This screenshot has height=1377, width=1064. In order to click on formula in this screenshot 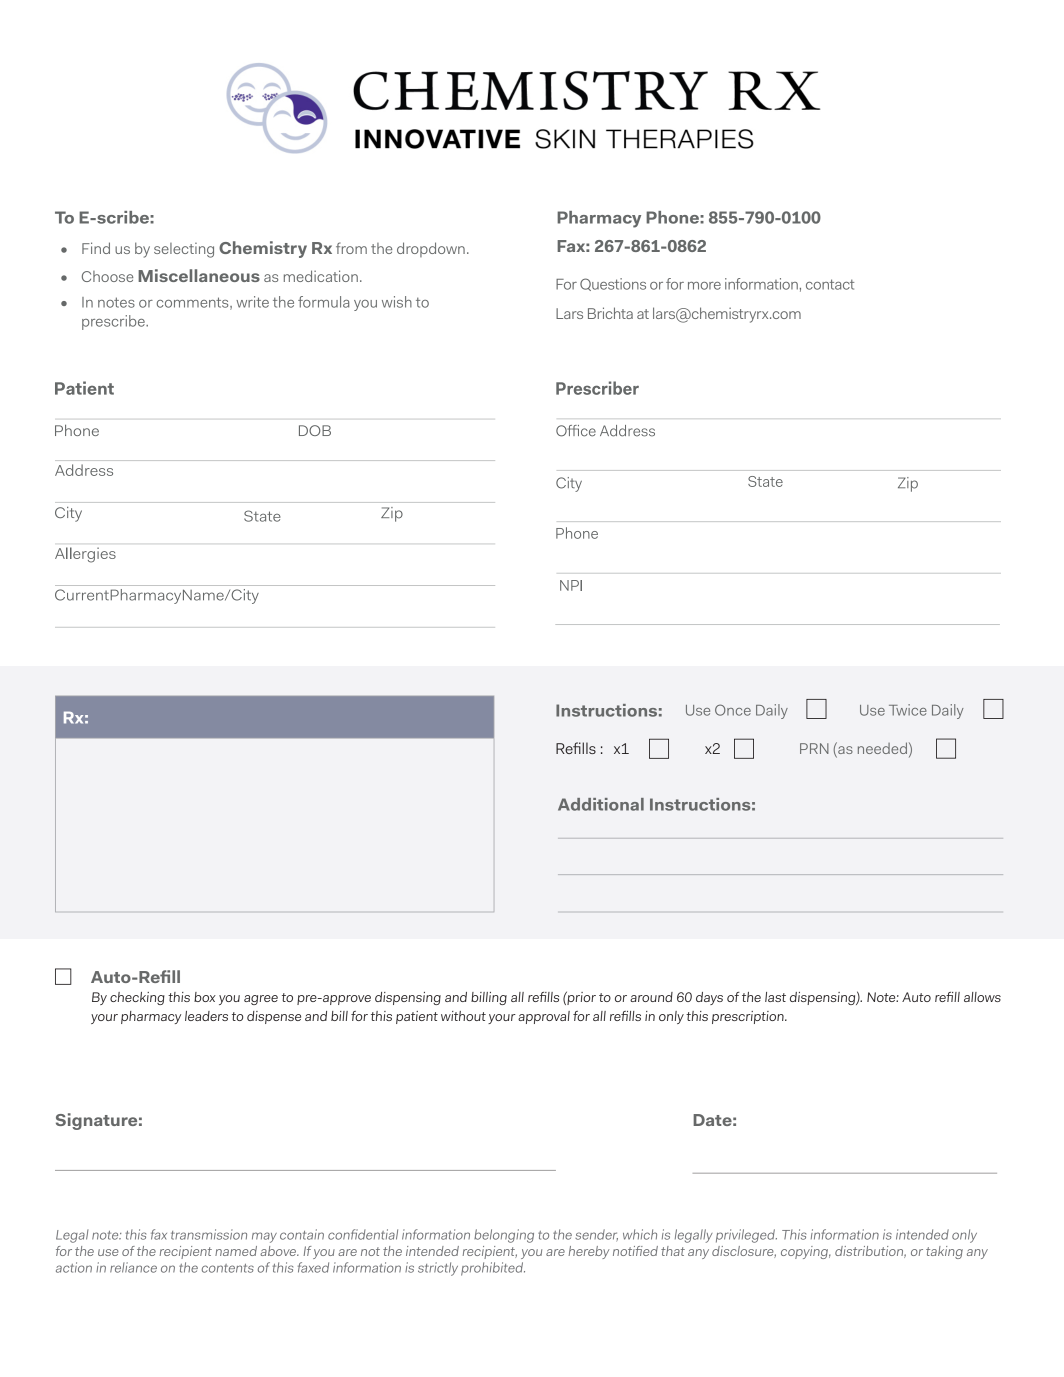, I will do `click(323, 302)`.
